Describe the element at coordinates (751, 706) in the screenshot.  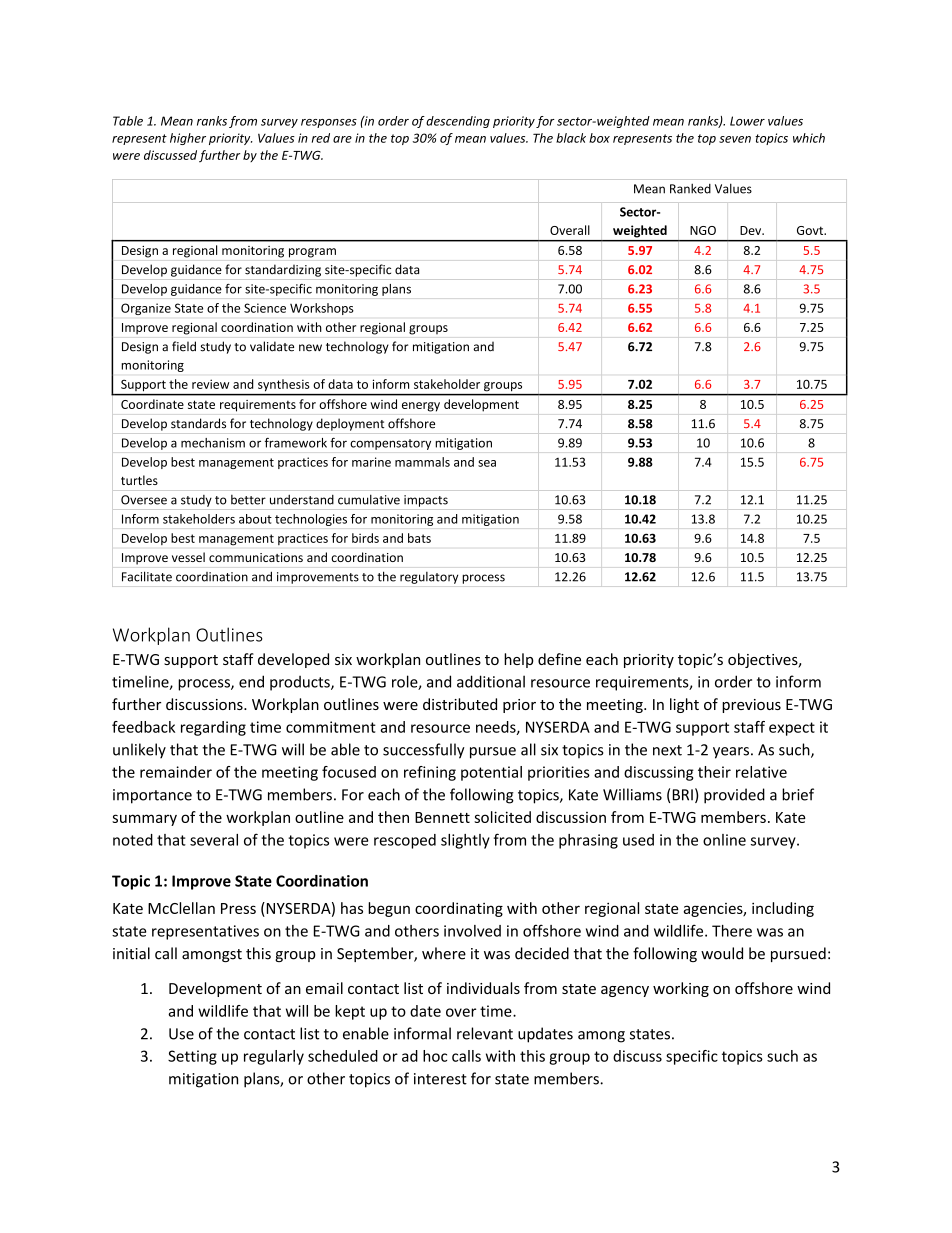
I see `previous` at that location.
